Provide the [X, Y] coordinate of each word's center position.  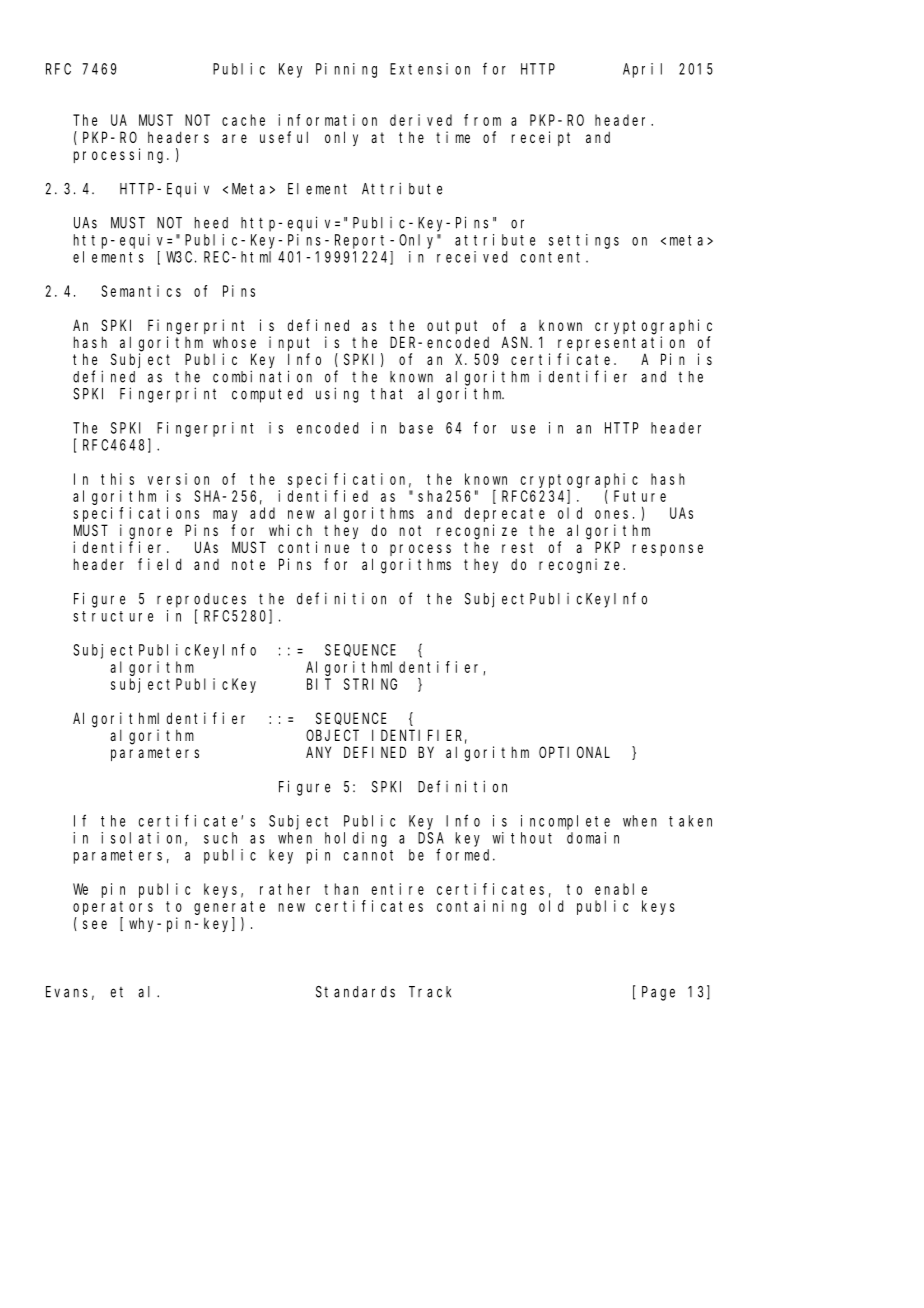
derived [421, 120]
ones [611, 514]
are [234, 138]
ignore [146, 532]
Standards [355, 992]
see [95, 924]
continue [313, 547]
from [482, 120]
